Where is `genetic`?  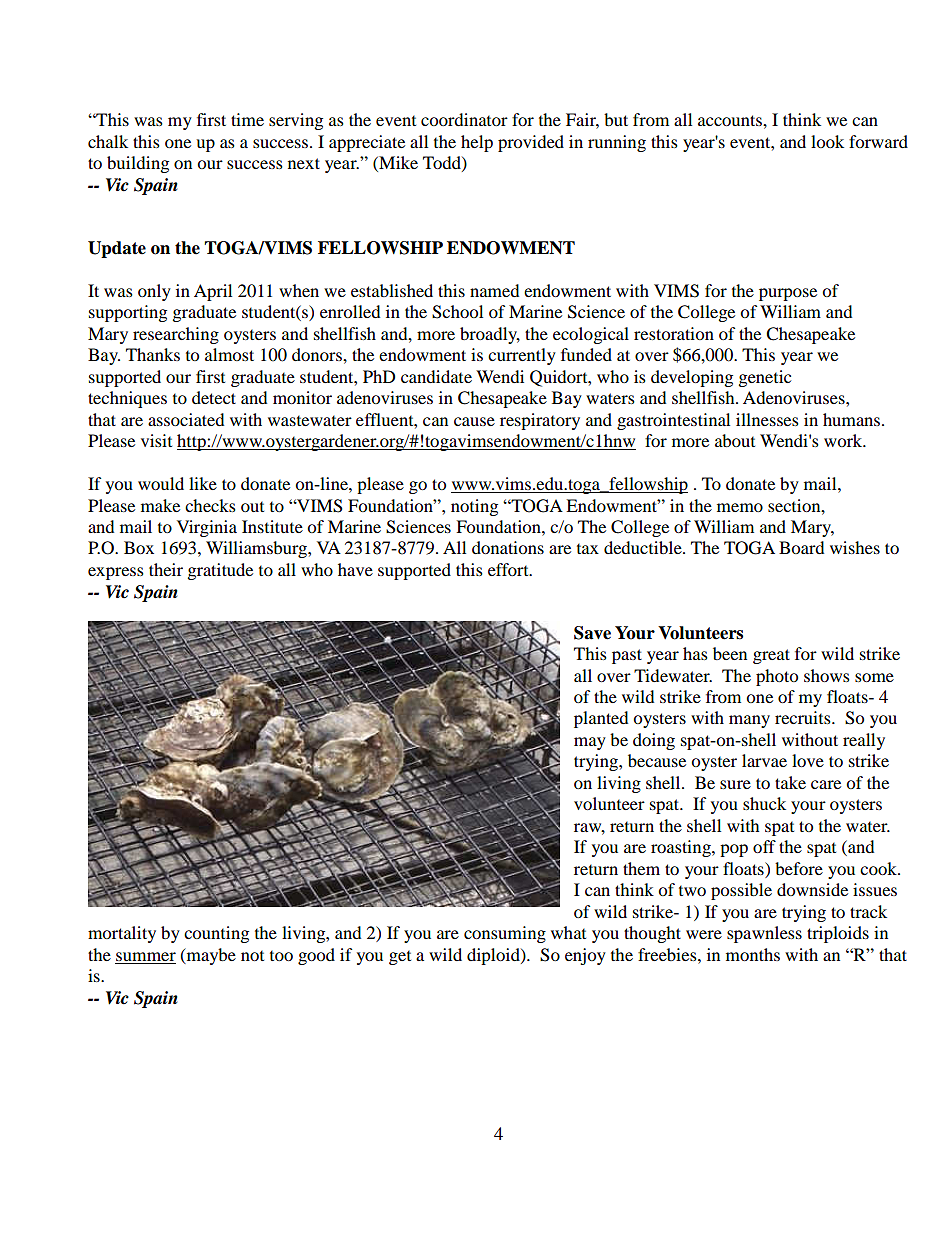
genetic is located at coordinates (764, 378).
